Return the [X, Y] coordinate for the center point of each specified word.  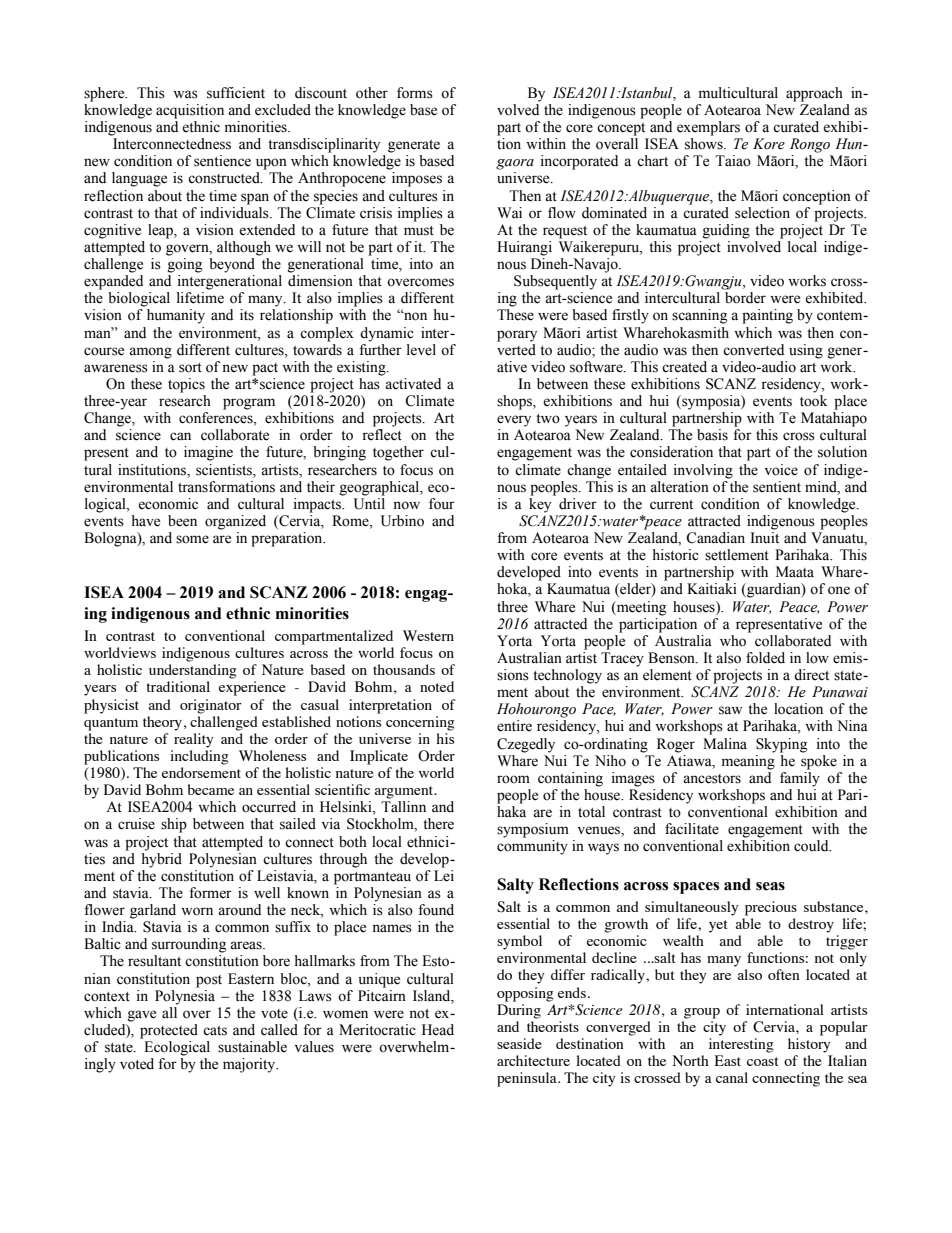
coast [763, 1061]
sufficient [236, 93]
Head [438, 1030]
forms [415, 93]
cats [215, 1031]
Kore [769, 144]
